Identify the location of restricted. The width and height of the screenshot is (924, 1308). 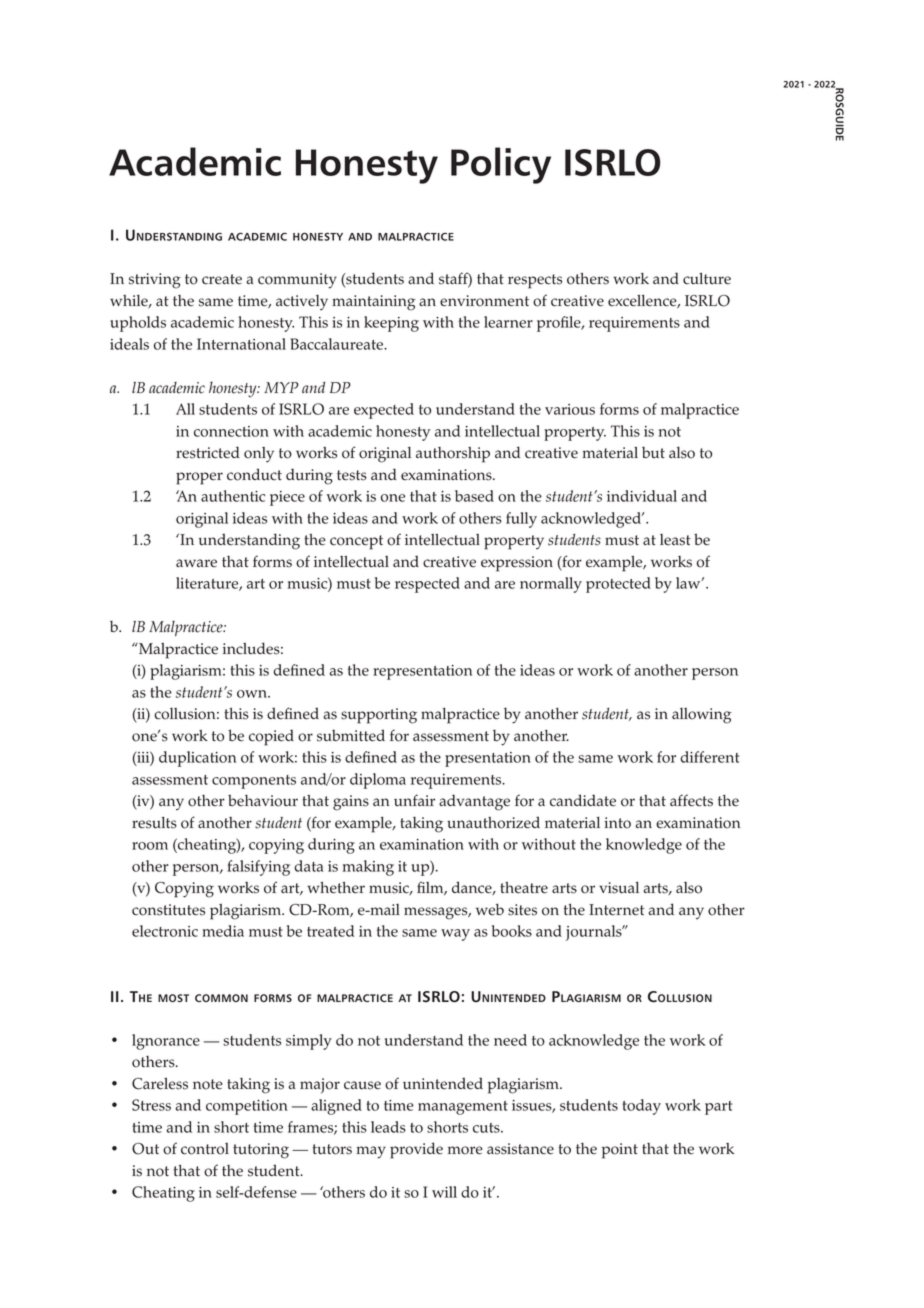
(208, 452).
